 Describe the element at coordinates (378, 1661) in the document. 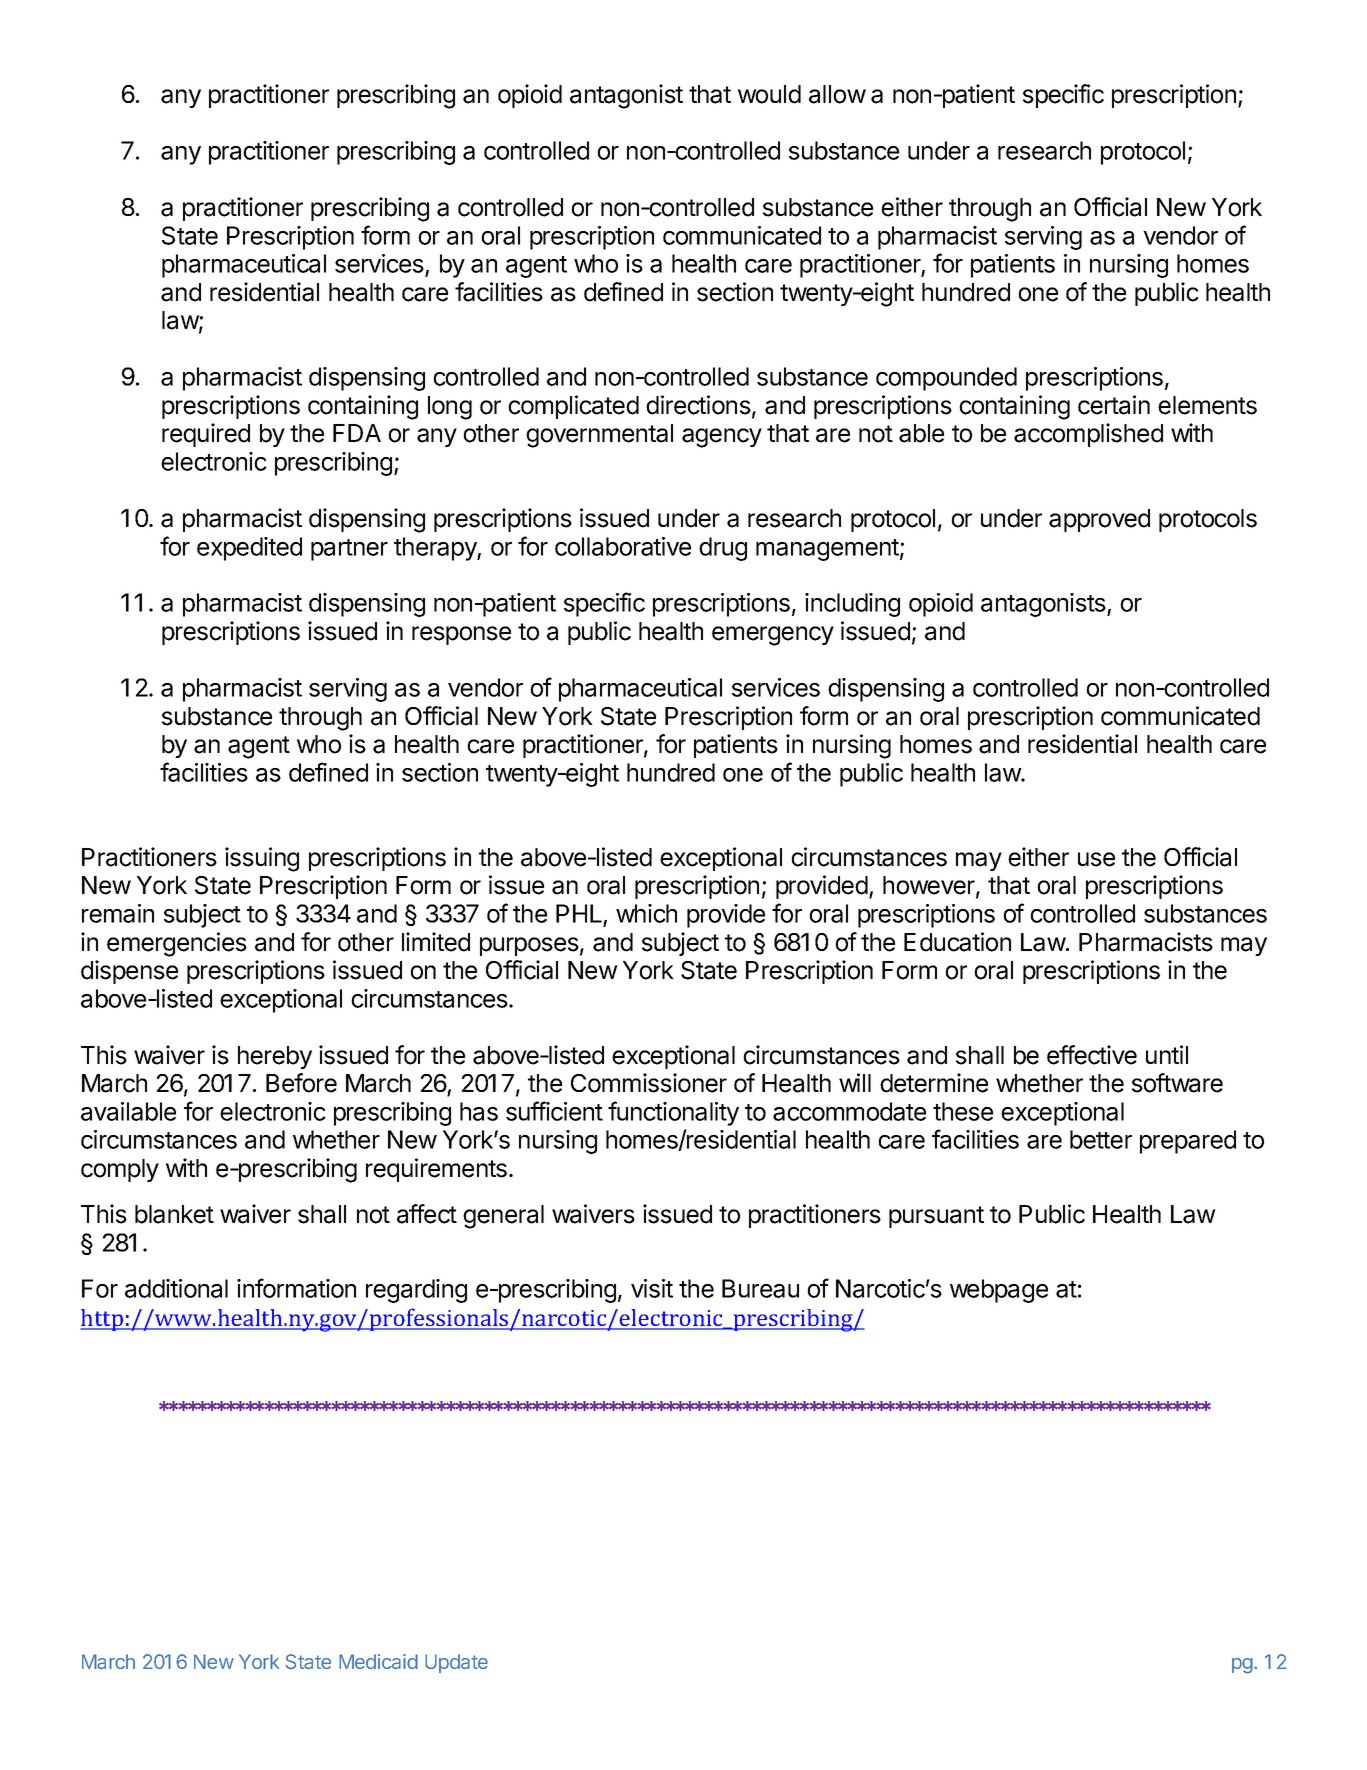

I see `Medicaid` at that location.
